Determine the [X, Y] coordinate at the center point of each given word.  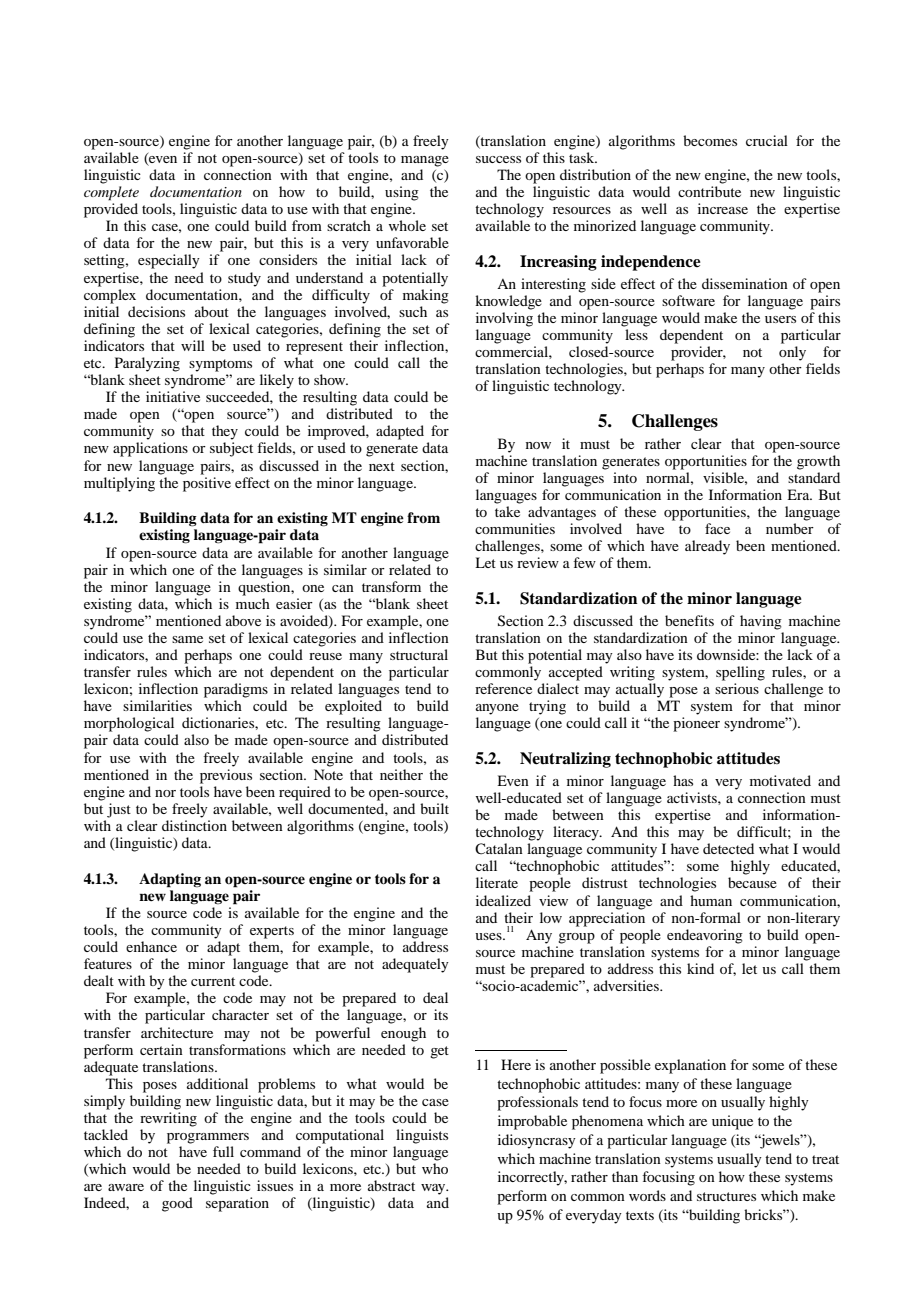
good [177, 1204]
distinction [194, 825]
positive [207, 484]
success [498, 159]
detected [728, 848]
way [434, 1189]
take [507, 511]
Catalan [499, 848]
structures [726, 1196]
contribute [709, 191]
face [717, 528]
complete [111, 193]
